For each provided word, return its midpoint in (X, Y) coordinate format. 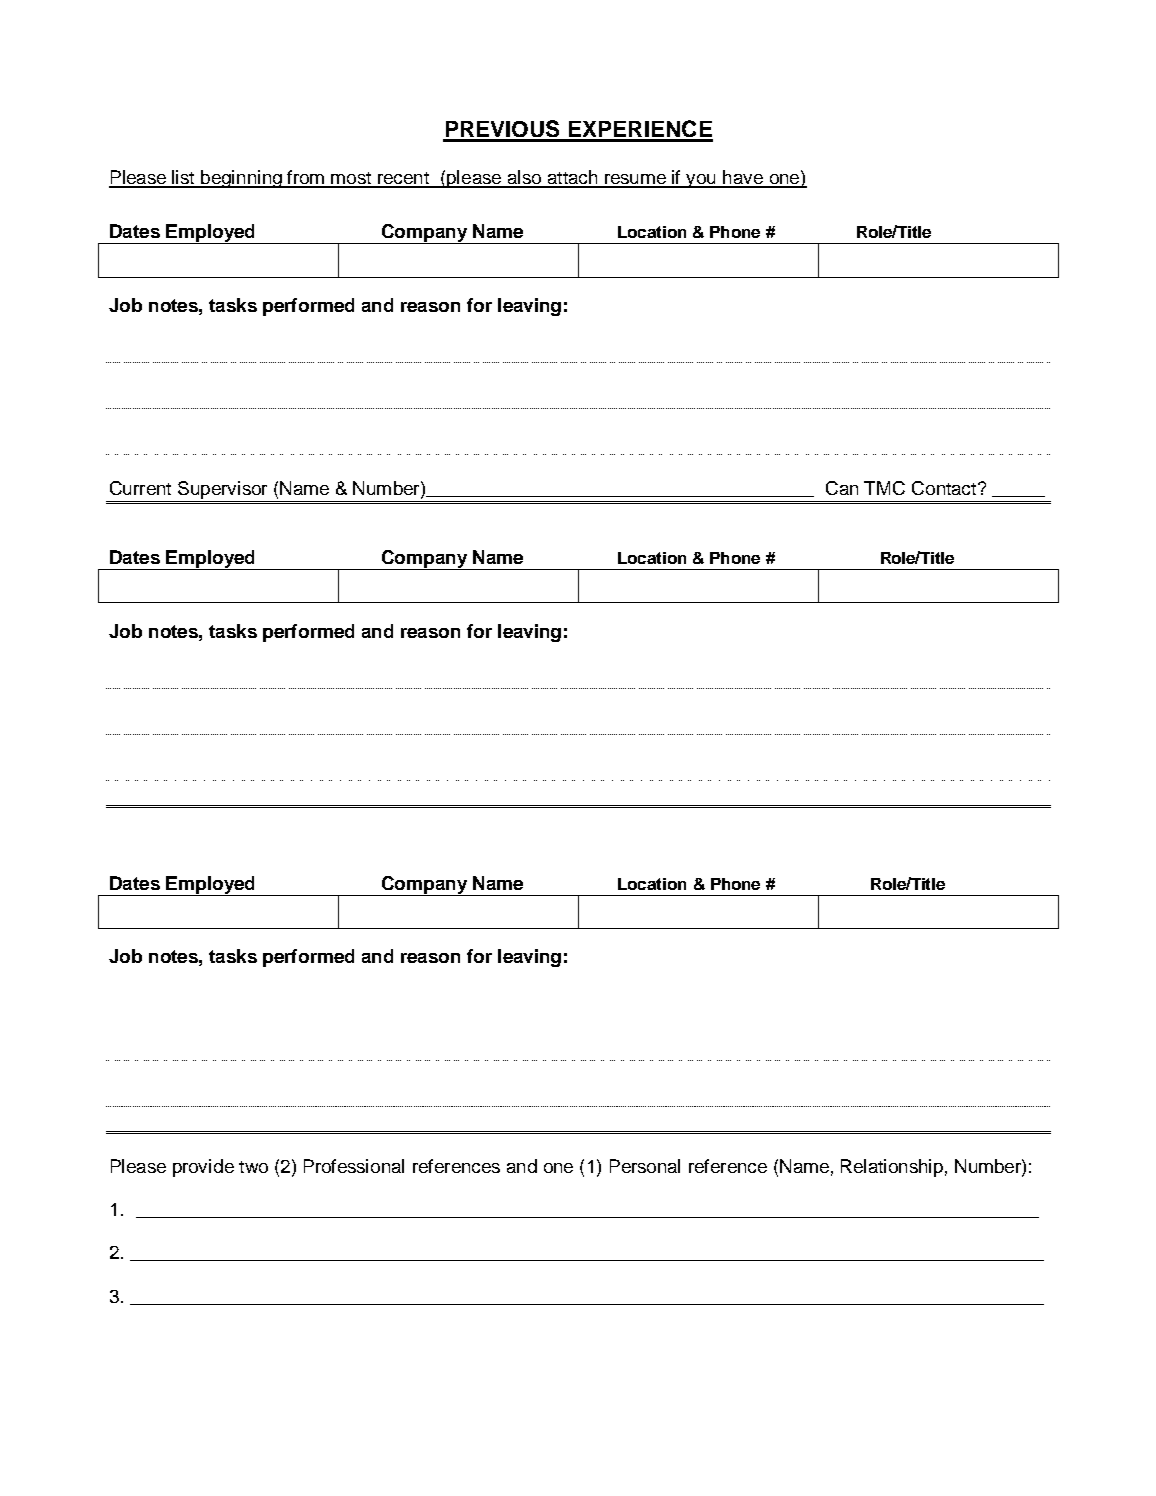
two (253, 1167)
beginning (241, 179)
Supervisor (222, 490)
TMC (884, 488)
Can (842, 488)
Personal (645, 1166)
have (743, 178)
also (524, 178)
